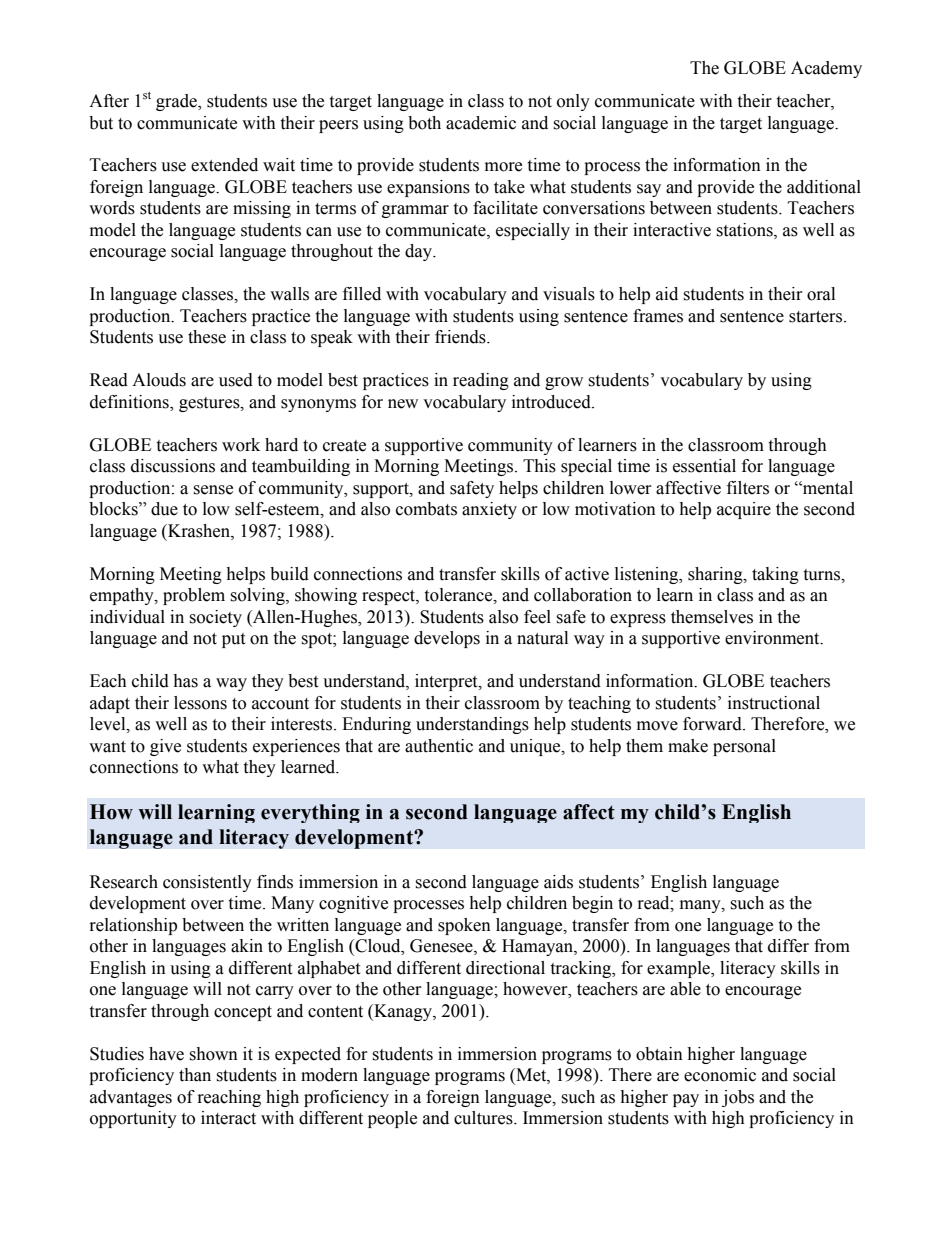 The image size is (952, 1233). Describe the element at coordinates (447, 639) in the screenshot. I see `develops` at that location.
